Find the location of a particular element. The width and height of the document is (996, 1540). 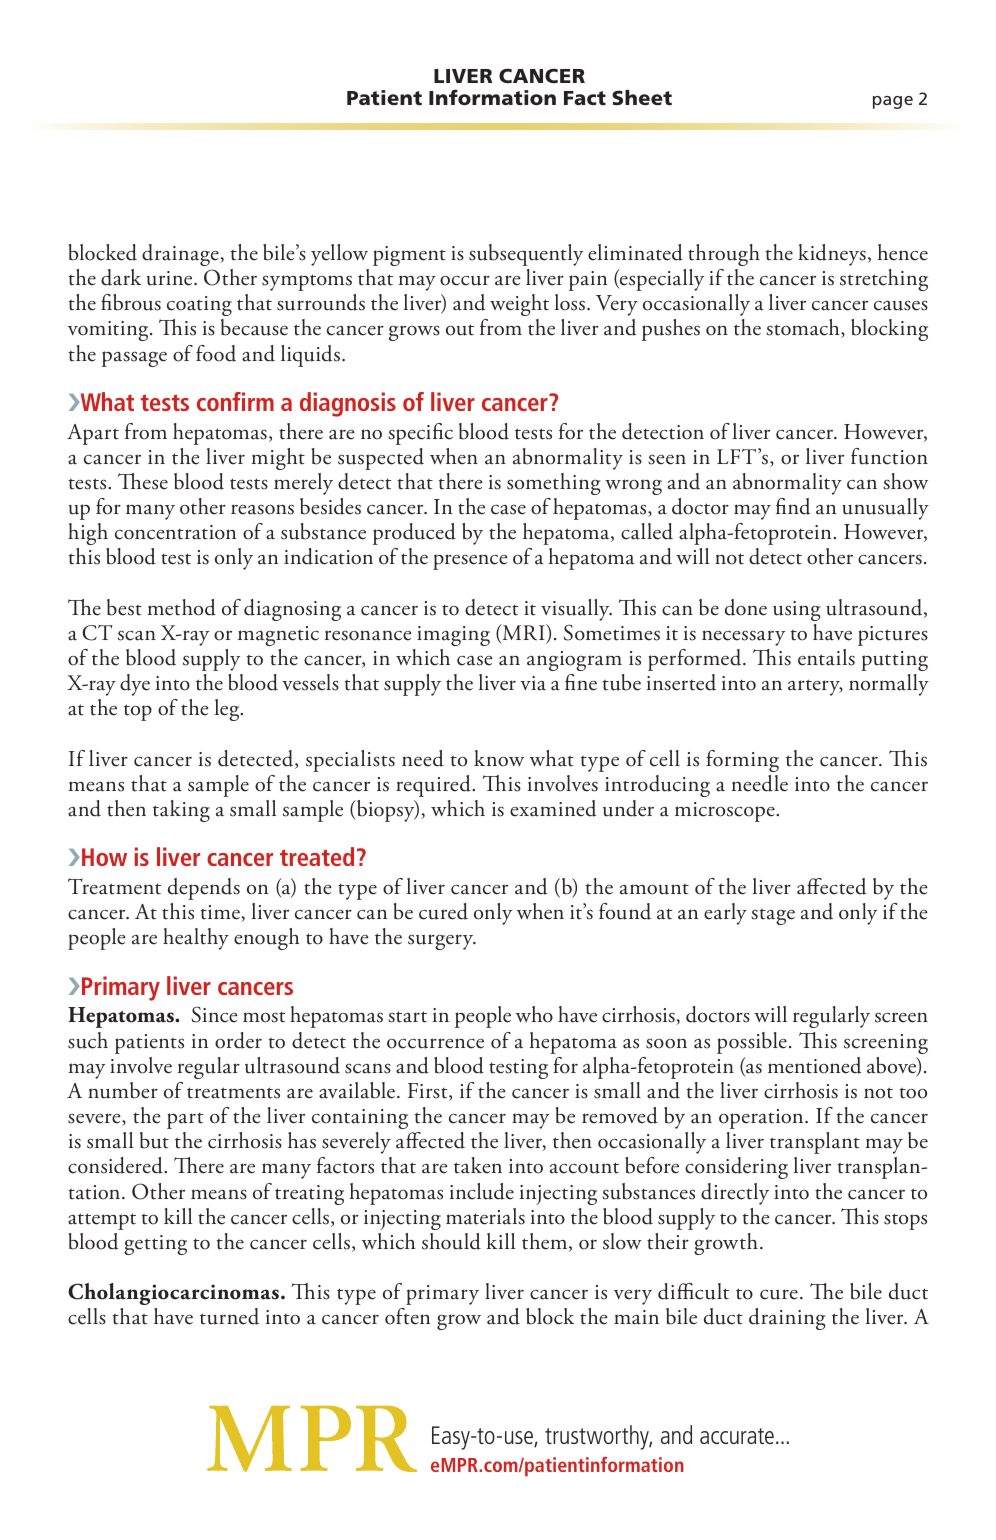

who is located at coordinates (534, 1014).
